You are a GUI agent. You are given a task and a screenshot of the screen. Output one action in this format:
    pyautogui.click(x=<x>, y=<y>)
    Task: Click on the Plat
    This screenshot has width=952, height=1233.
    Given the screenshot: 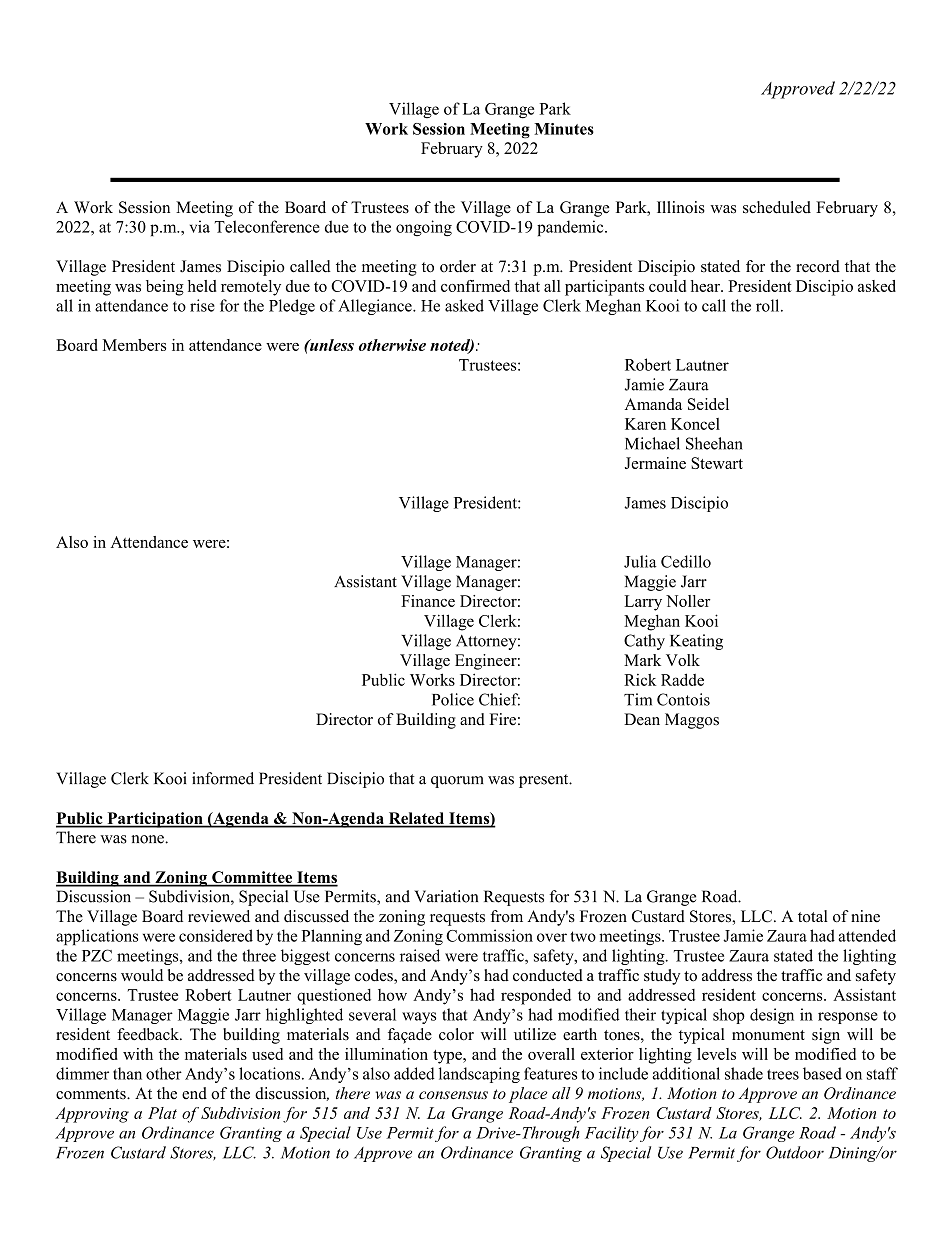 What is the action you would take?
    pyautogui.click(x=162, y=1113)
